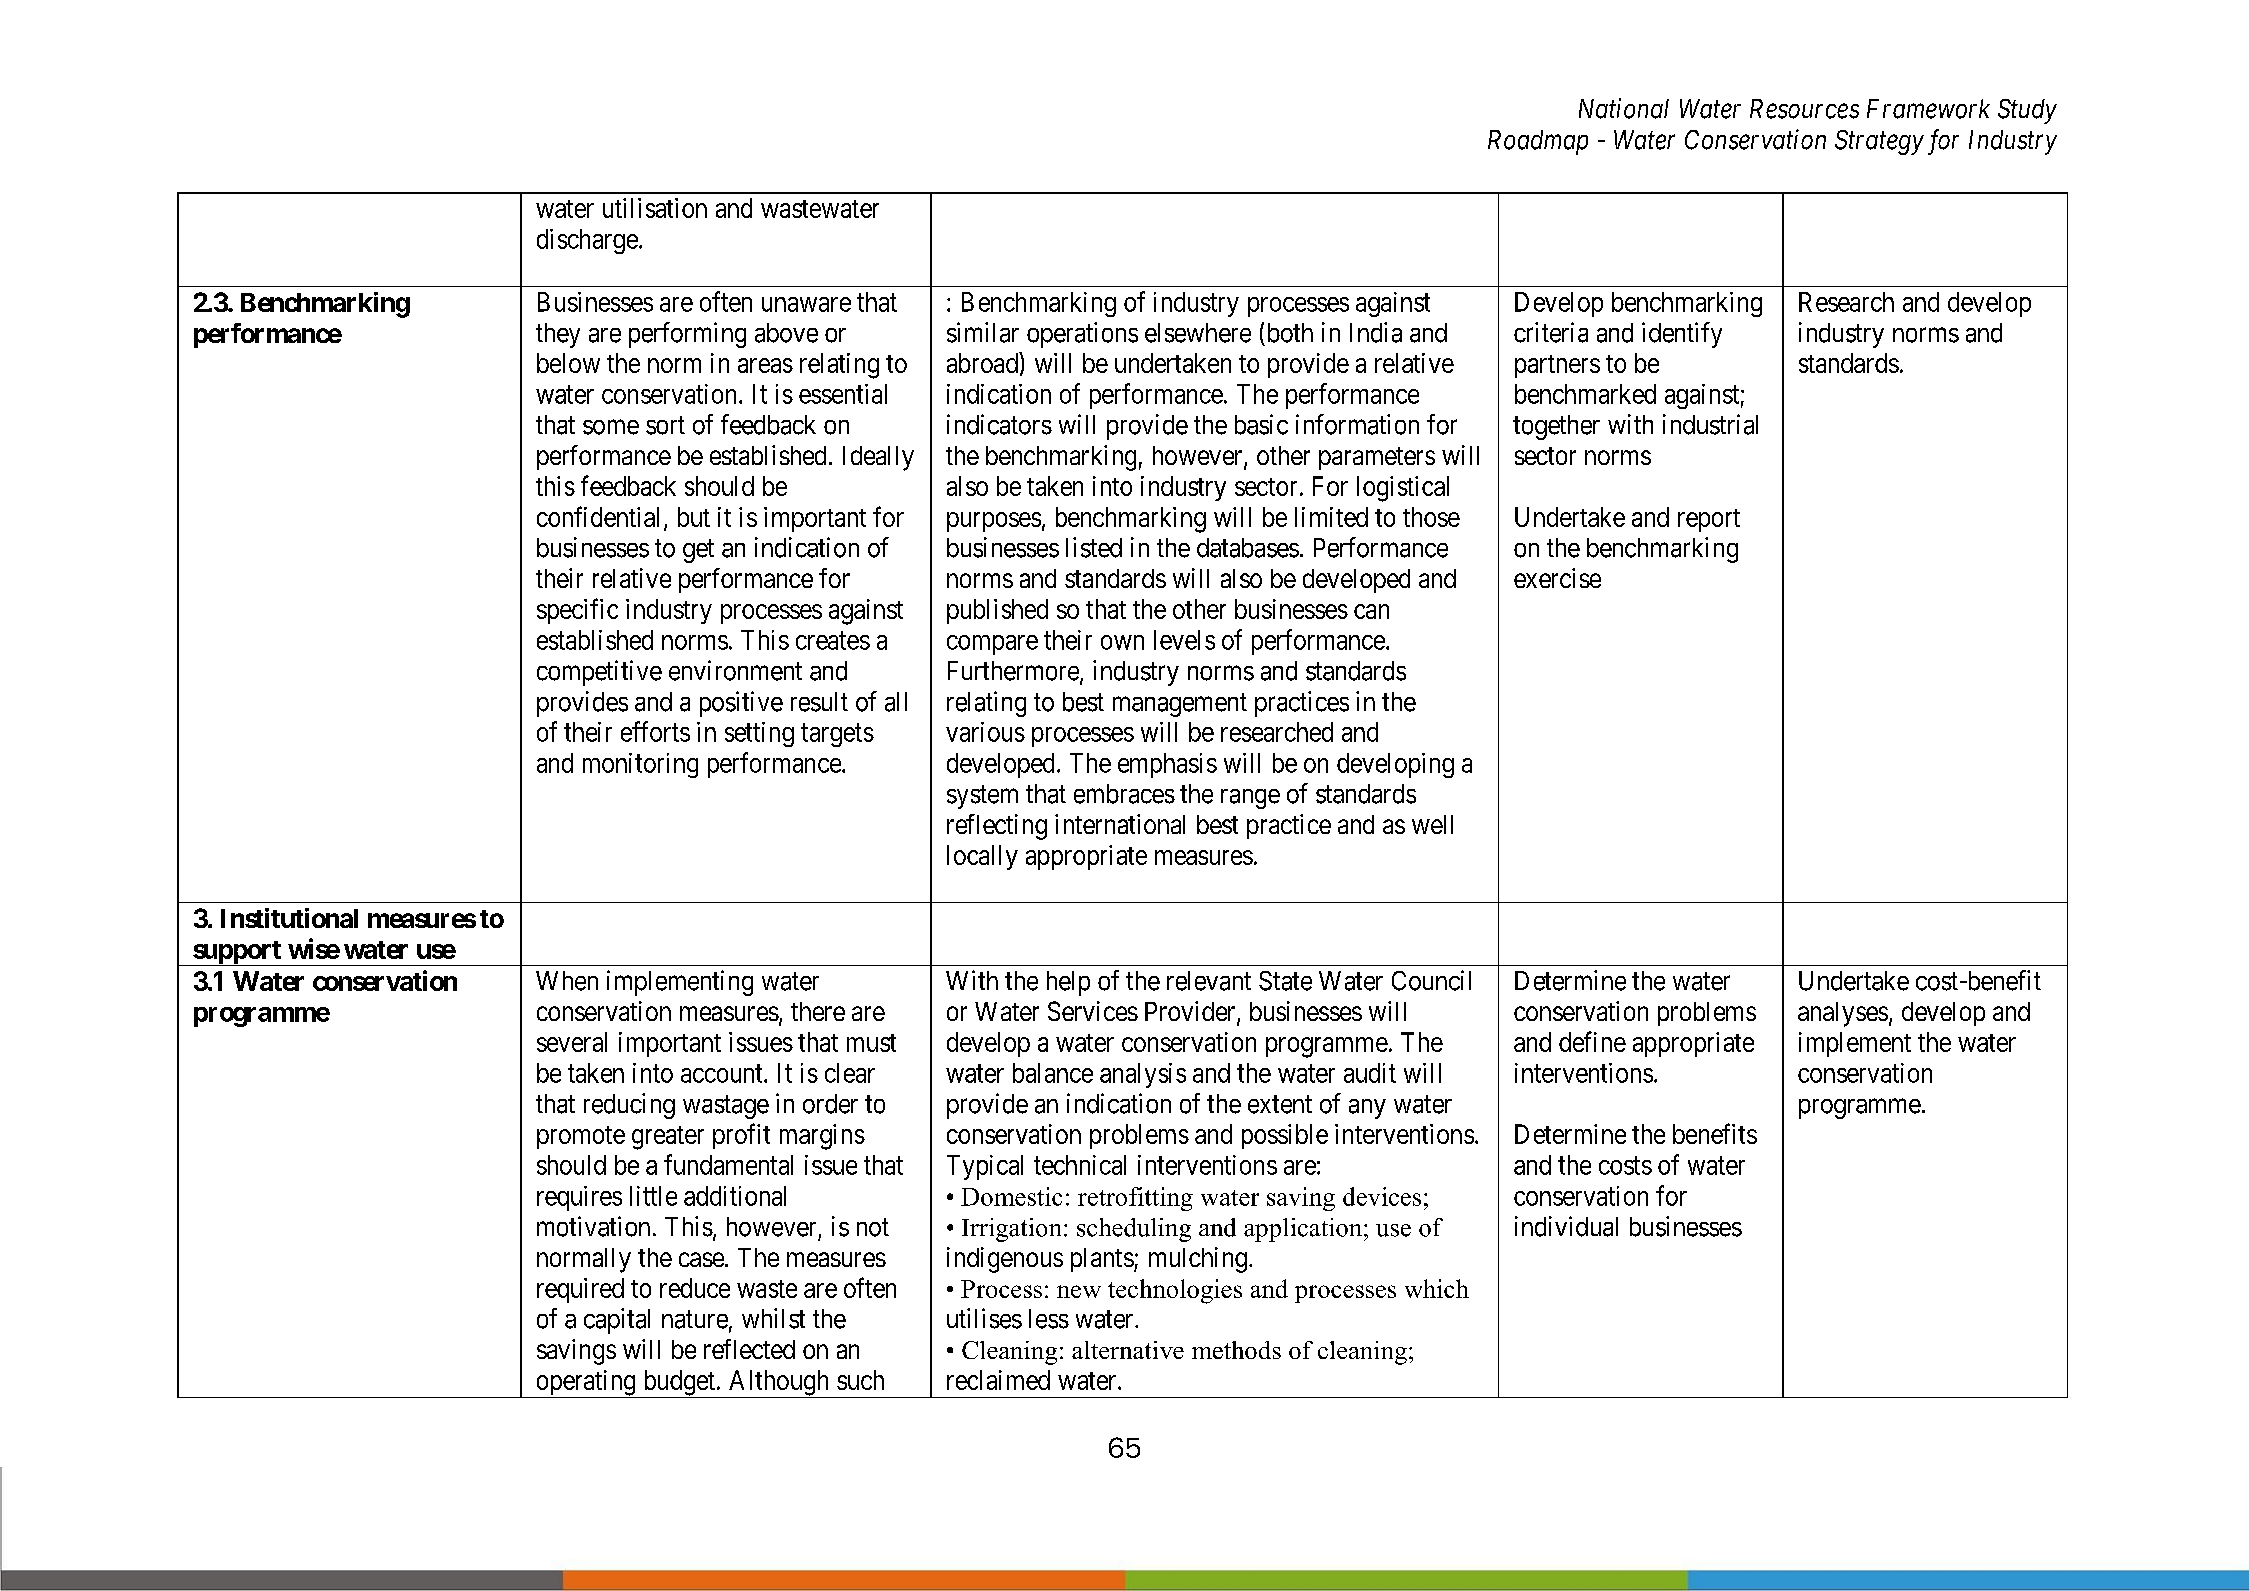 This screenshot has height=1591, width=2249. What do you see at coordinates (567, 981) in the screenshot?
I see `When` at bounding box center [567, 981].
